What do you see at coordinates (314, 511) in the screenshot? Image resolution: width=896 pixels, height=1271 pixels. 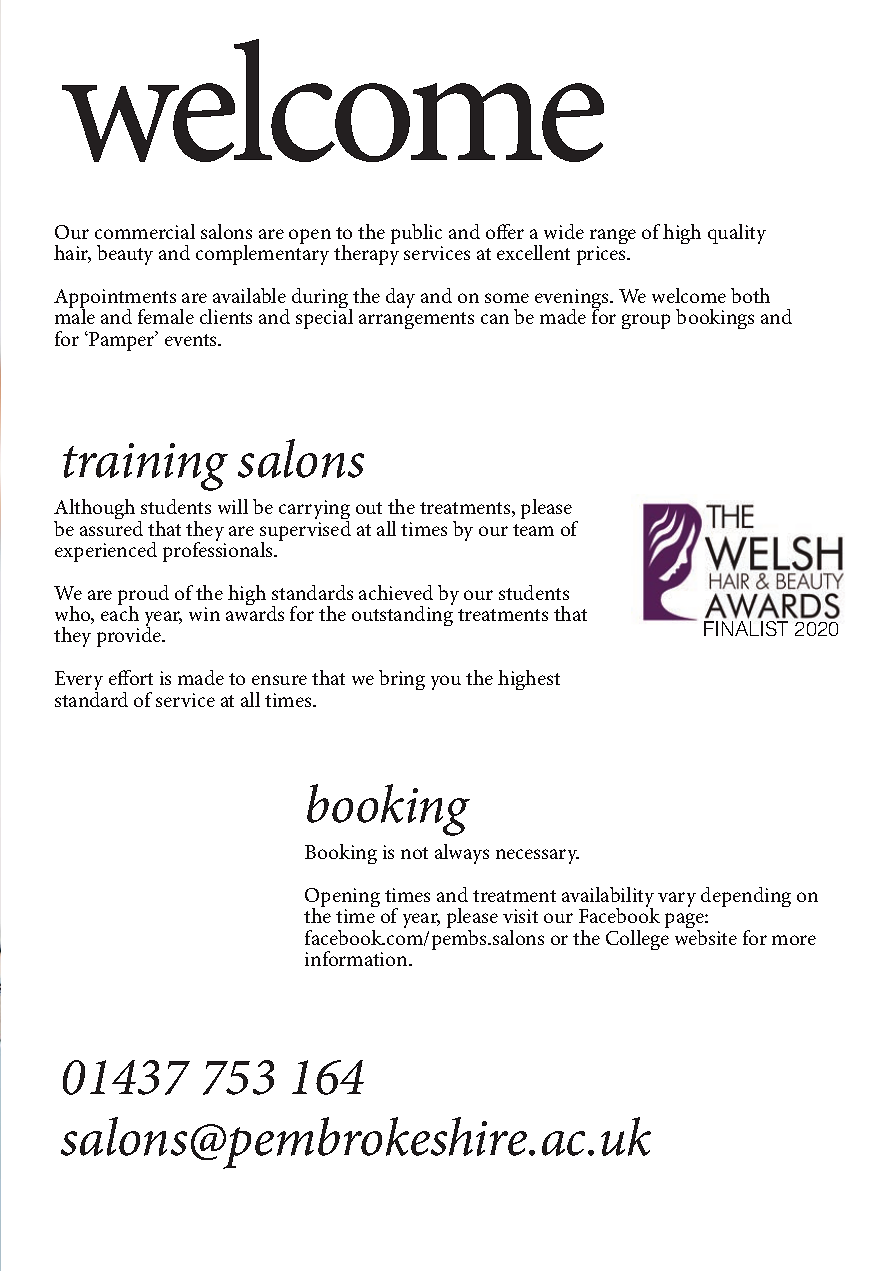 I see `carrying` at bounding box center [314, 511].
